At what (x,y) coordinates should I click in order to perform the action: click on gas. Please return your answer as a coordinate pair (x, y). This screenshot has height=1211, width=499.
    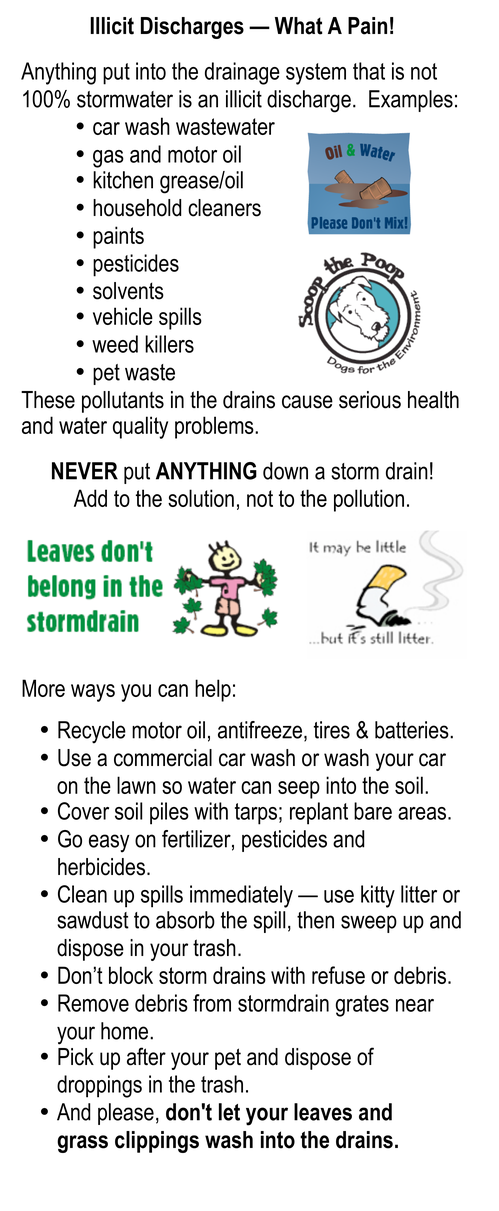
    Looking at the image, I should click on (108, 159).
